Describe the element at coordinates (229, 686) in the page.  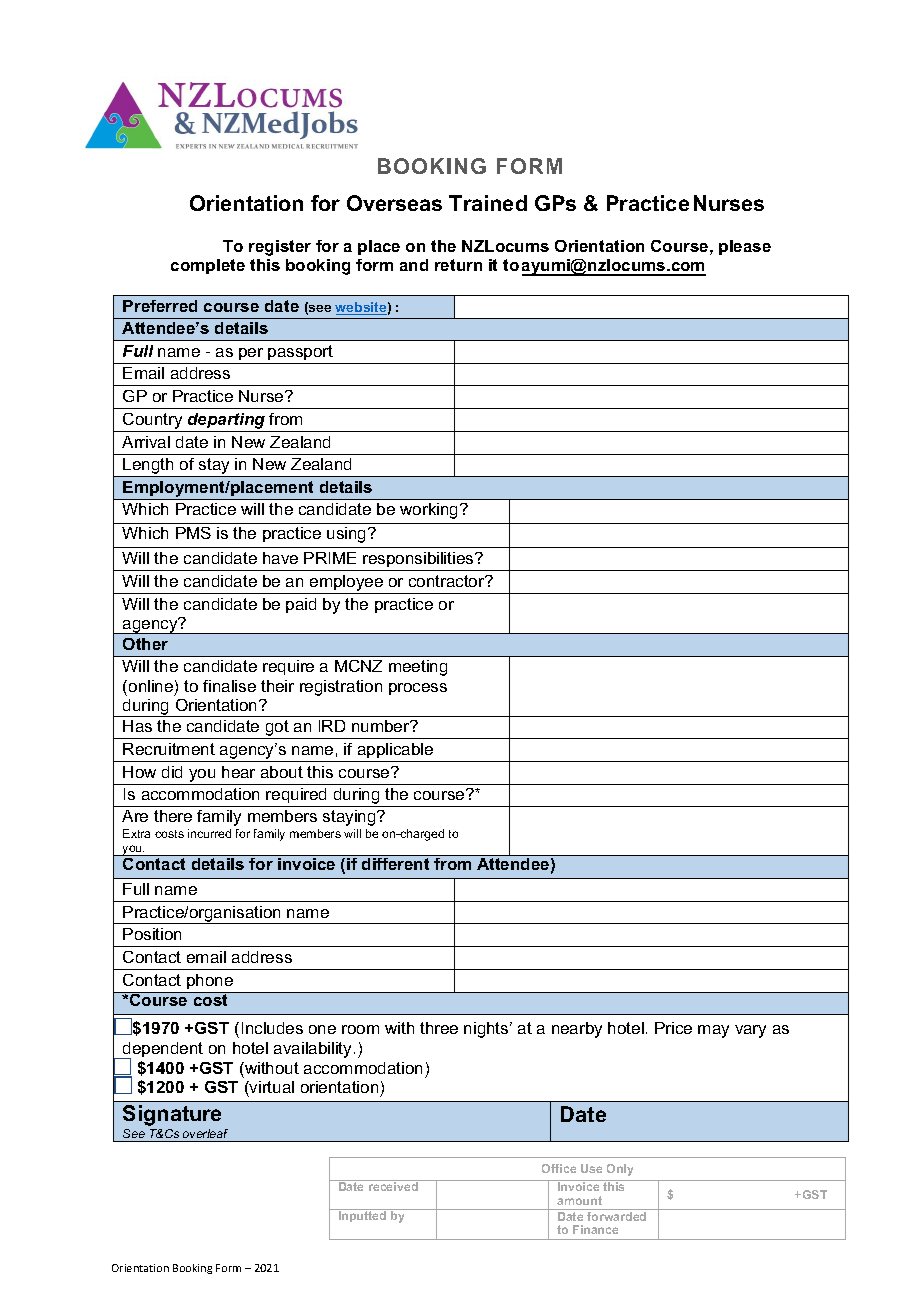
I see `finalise` at that location.
